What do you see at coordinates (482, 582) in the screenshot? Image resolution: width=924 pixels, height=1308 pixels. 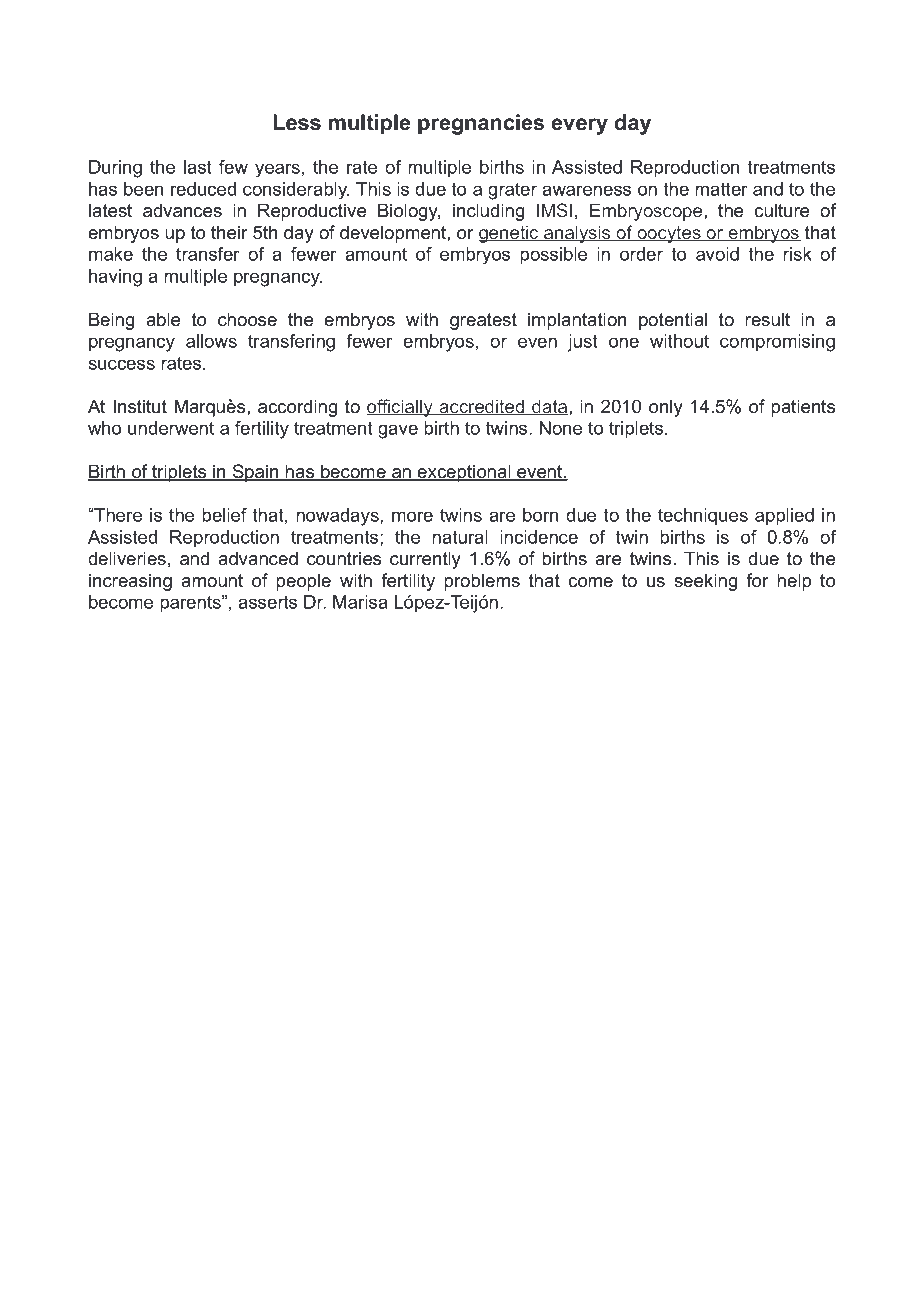 I see `problems` at bounding box center [482, 582].
